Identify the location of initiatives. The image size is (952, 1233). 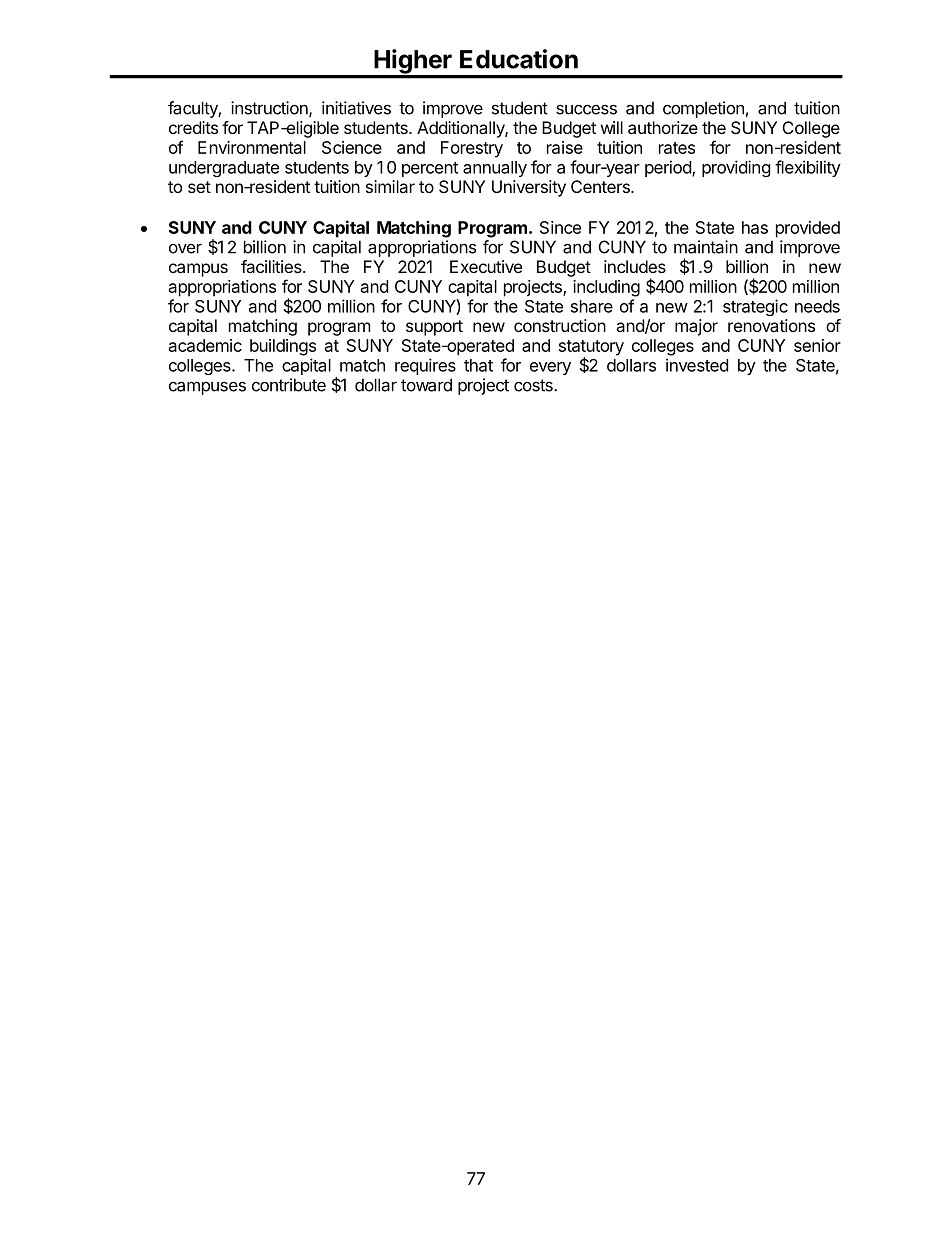
(356, 108).
